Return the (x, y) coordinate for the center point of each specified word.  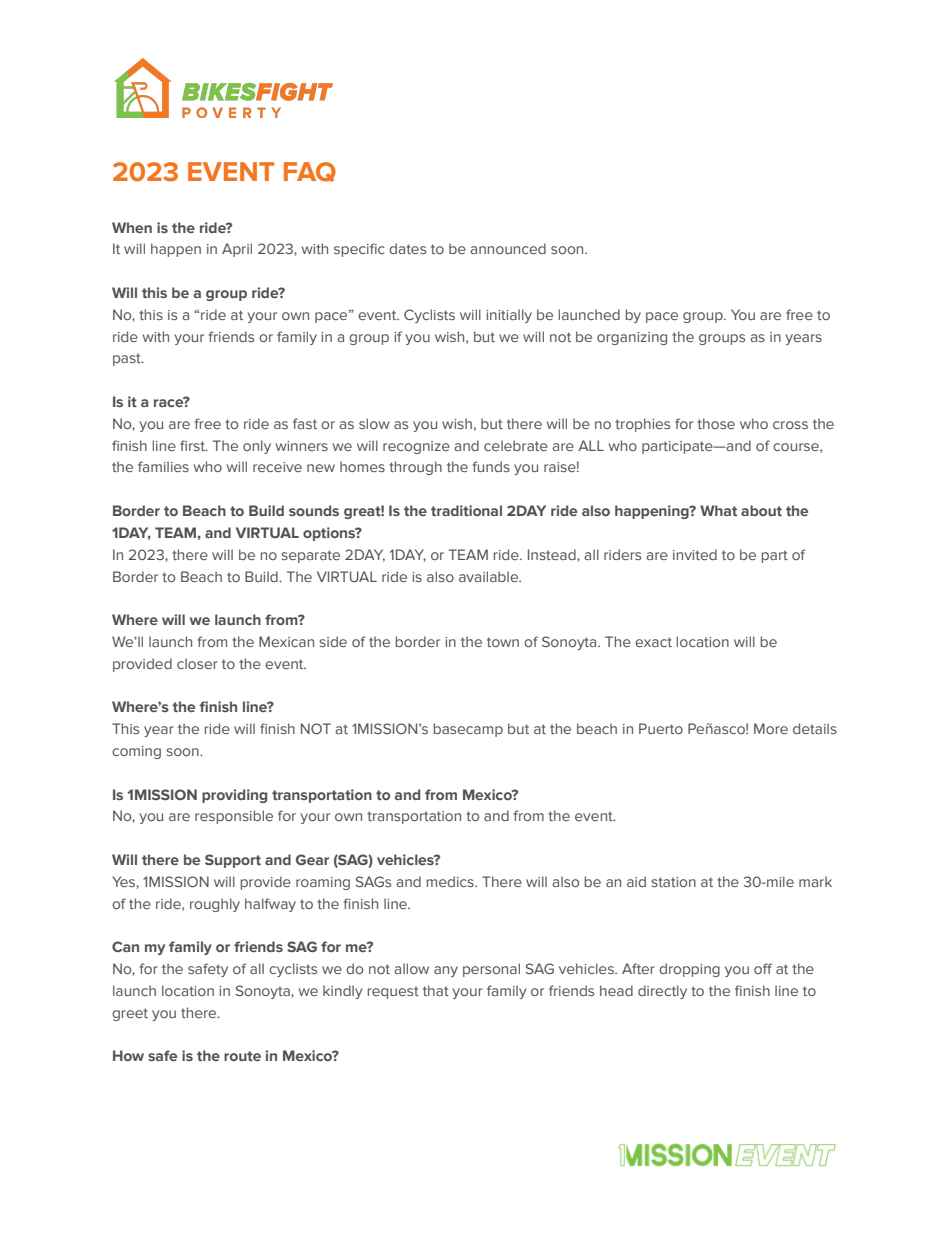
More (771, 728)
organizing (632, 338)
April (237, 250)
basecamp (468, 730)
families (163, 466)
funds (491, 466)
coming (136, 752)
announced (508, 248)
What (718, 510)
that (436, 990)
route (242, 1056)
